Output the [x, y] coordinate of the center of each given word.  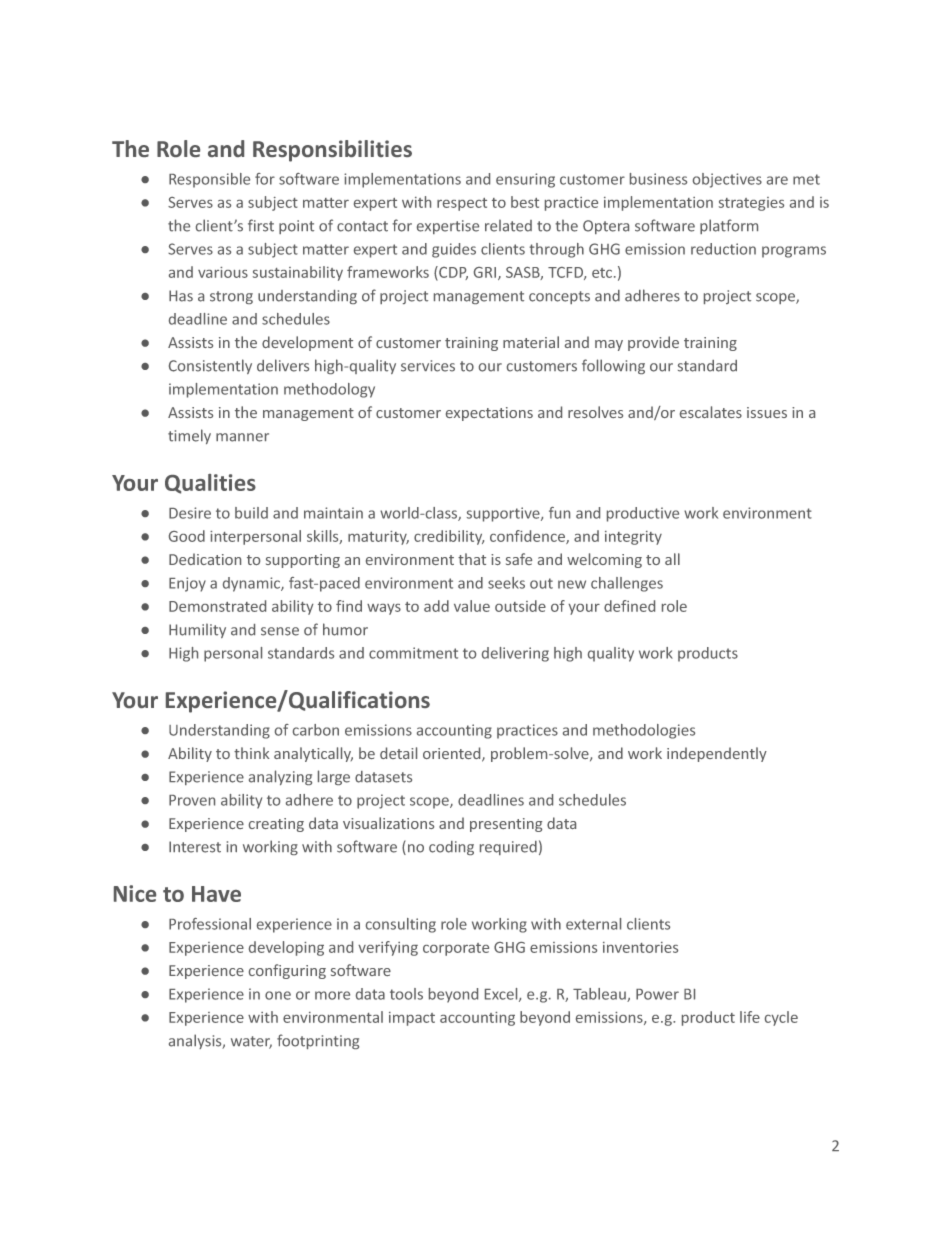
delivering [515, 654]
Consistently [210, 366]
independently [717, 754]
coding [451, 848]
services [428, 366]
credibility [449, 537]
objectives [727, 180]
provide [653, 343]
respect [462, 204]
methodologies [644, 731]
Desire [190, 513]
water [251, 1042]
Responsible [209, 180]
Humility [197, 630]
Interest [195, 847]
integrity [633, 538]
